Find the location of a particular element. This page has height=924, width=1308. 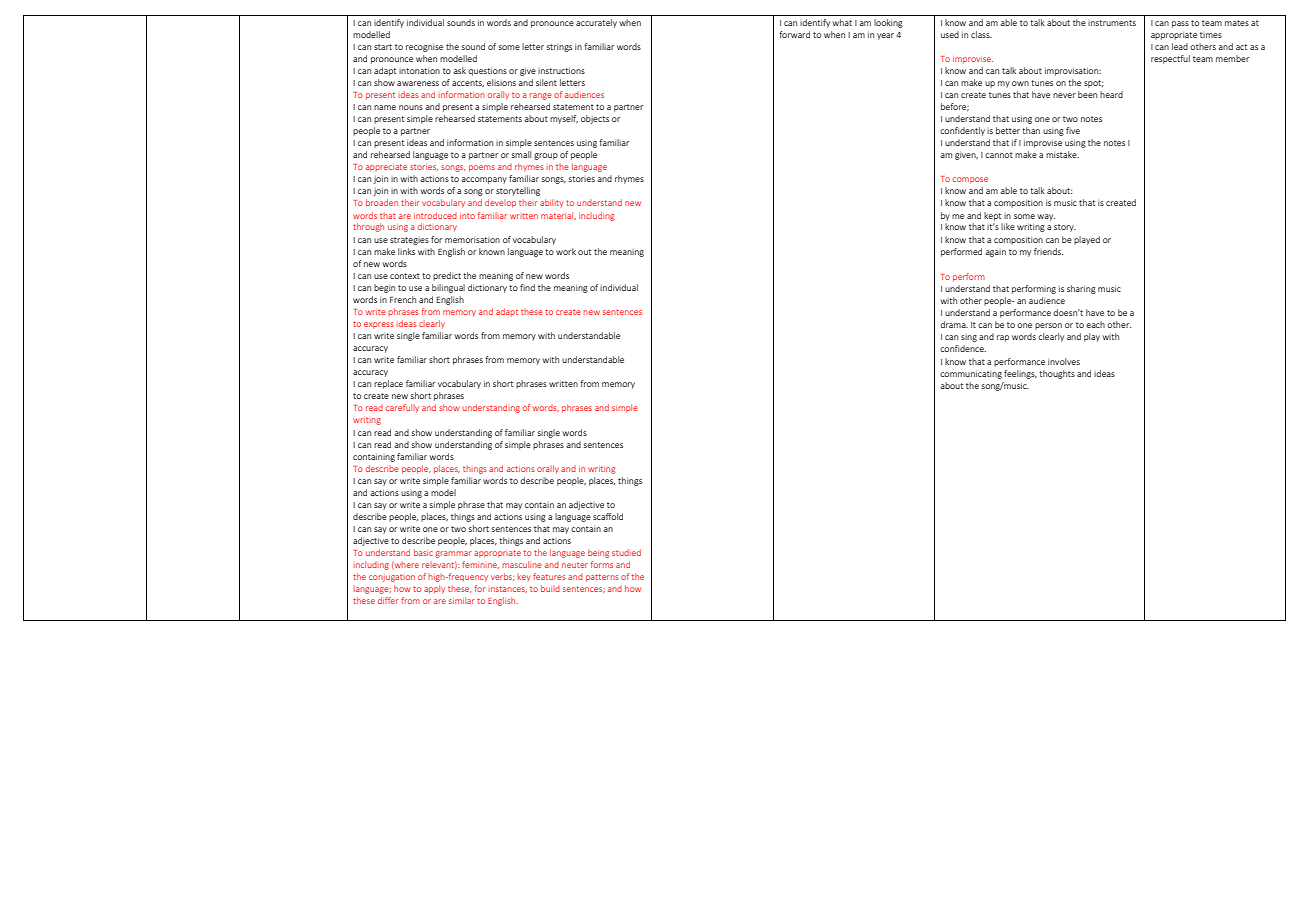

apply is located at coordinates (434, 589).
